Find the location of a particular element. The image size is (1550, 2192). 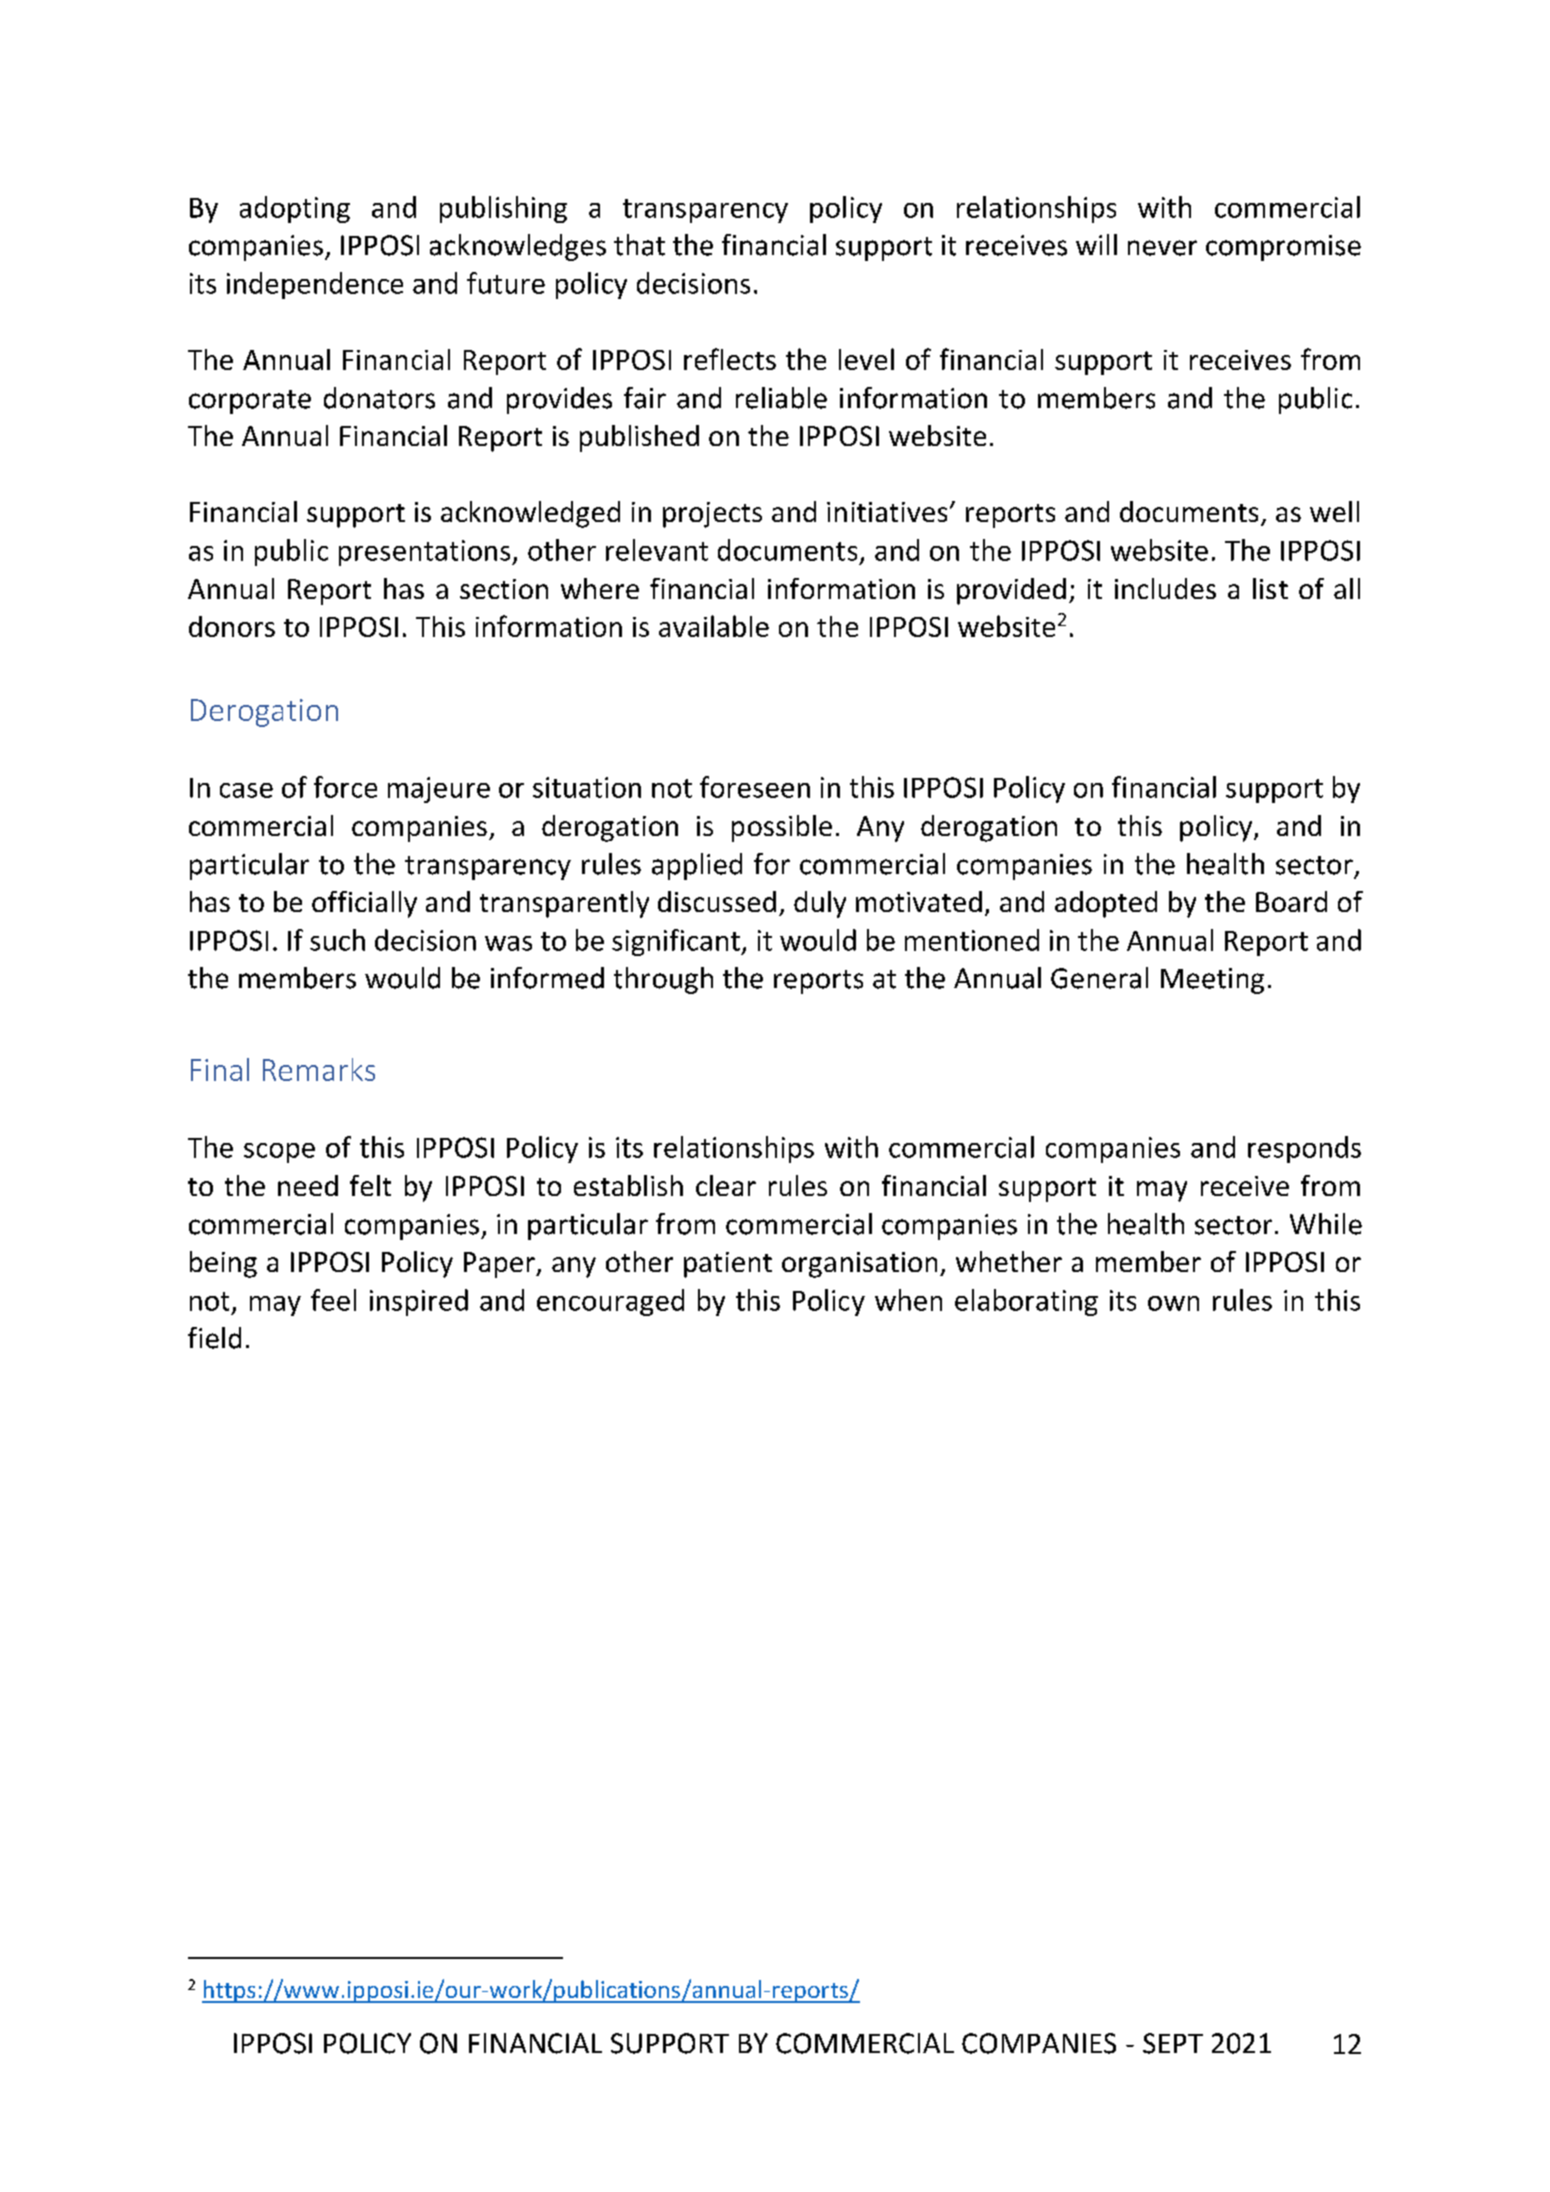

reflects is located at coordinates (730, 359).
